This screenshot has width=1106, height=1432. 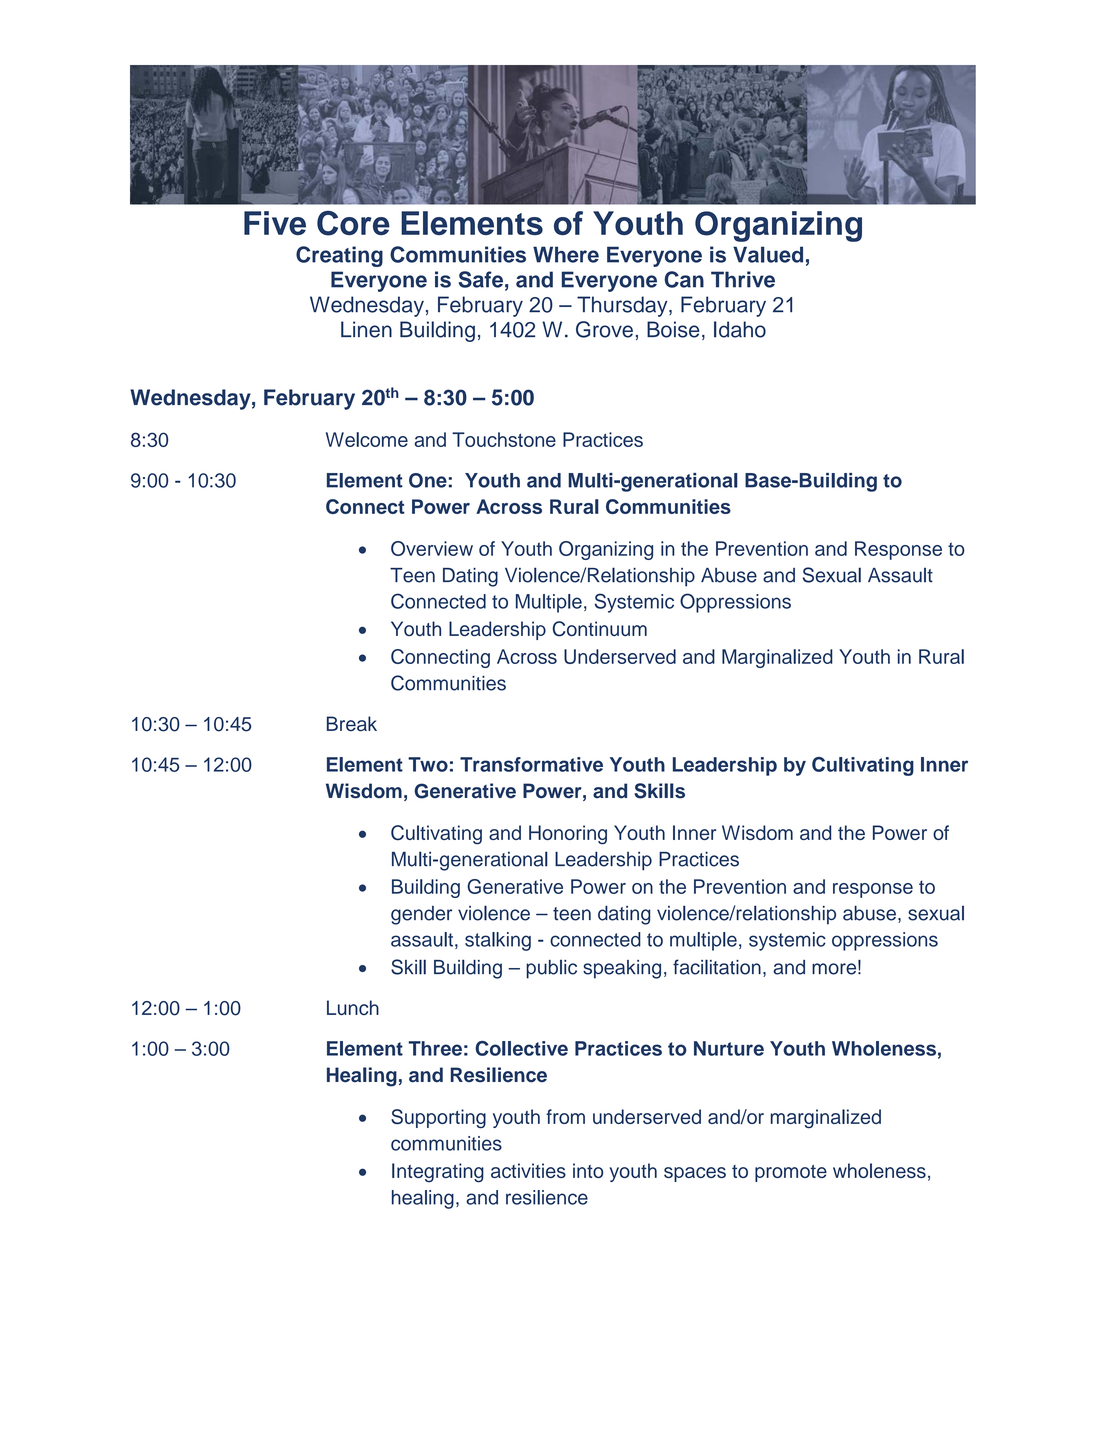 What do you see at coordinates (600, 629) in the screenshot?
I see `Continuum` at bounding box center [600, 629].
